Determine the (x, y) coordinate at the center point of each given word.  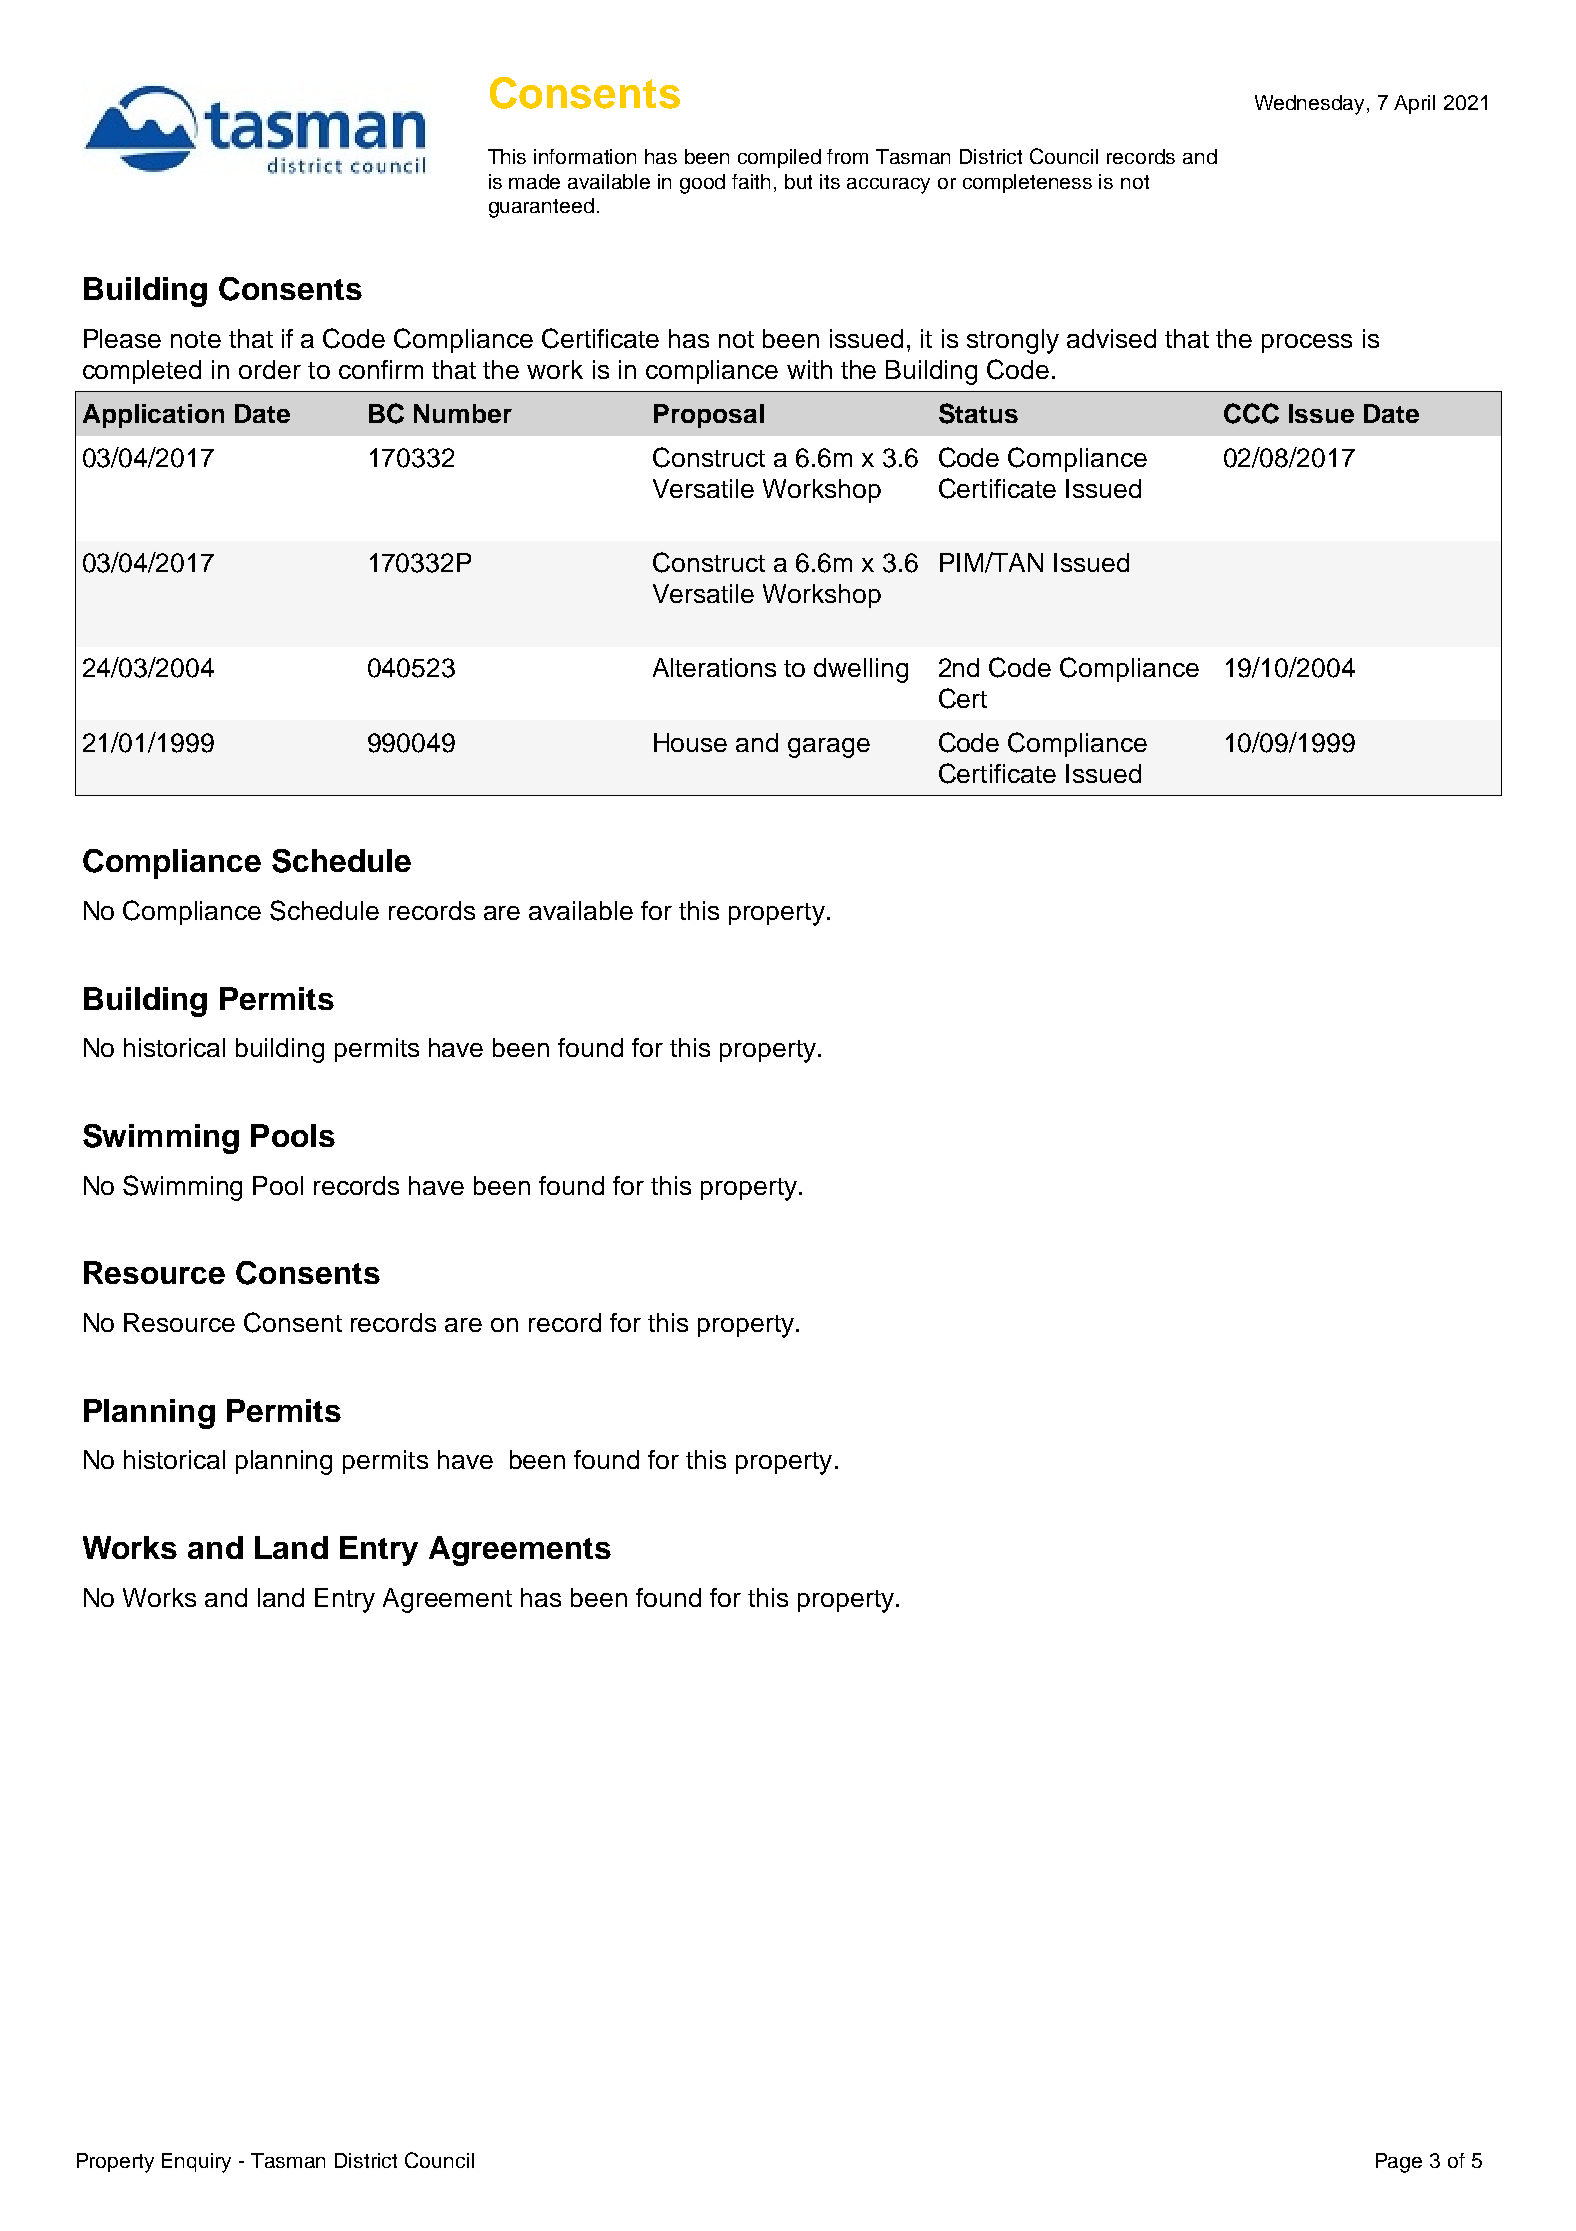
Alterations (714, 667)
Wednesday (1311, 105)
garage (829, 748)
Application (153, 416)
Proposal (709, 416)
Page (1399, 2163)
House (690, 742)
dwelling (861, 670)
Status (978, 413)
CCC (1251, 413)
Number (463, 413)
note (196, 339)
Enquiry (196, 2163)
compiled (779, 158)
